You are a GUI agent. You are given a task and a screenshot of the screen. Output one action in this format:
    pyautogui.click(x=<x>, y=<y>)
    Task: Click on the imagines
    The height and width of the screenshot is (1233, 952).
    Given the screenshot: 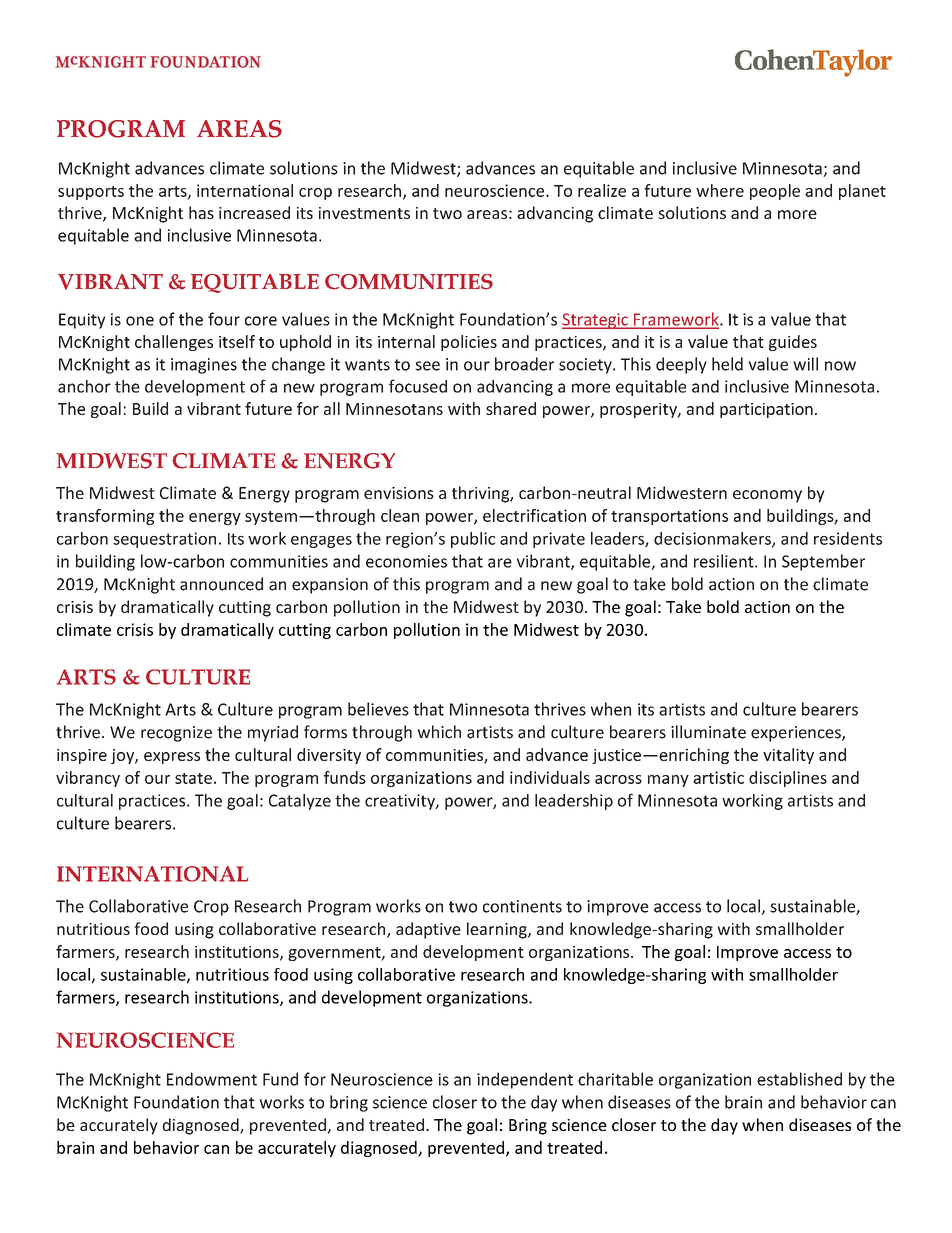 What is the action you would take?
    pyautogui.click(x=204, y=366)
